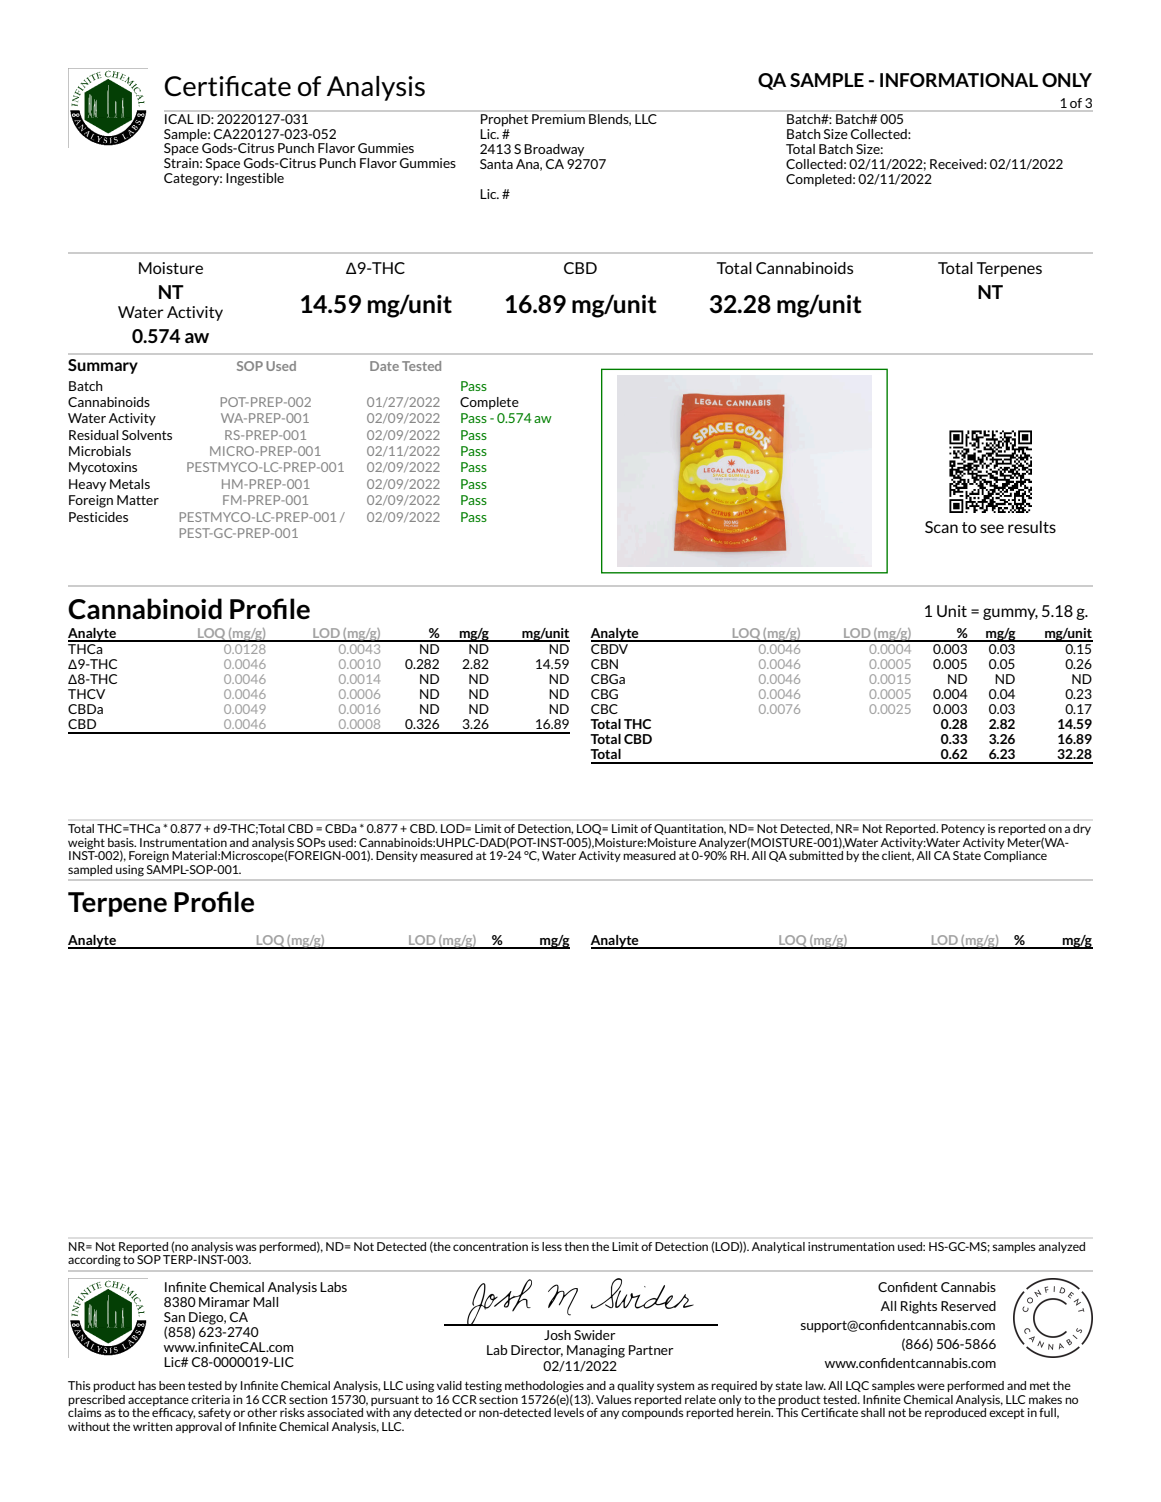 The height and width of the page is (1502, 1161). What do you see at coordinates (496, 164) in the page?
I see `Santa` at bounding box center [496, 164].
